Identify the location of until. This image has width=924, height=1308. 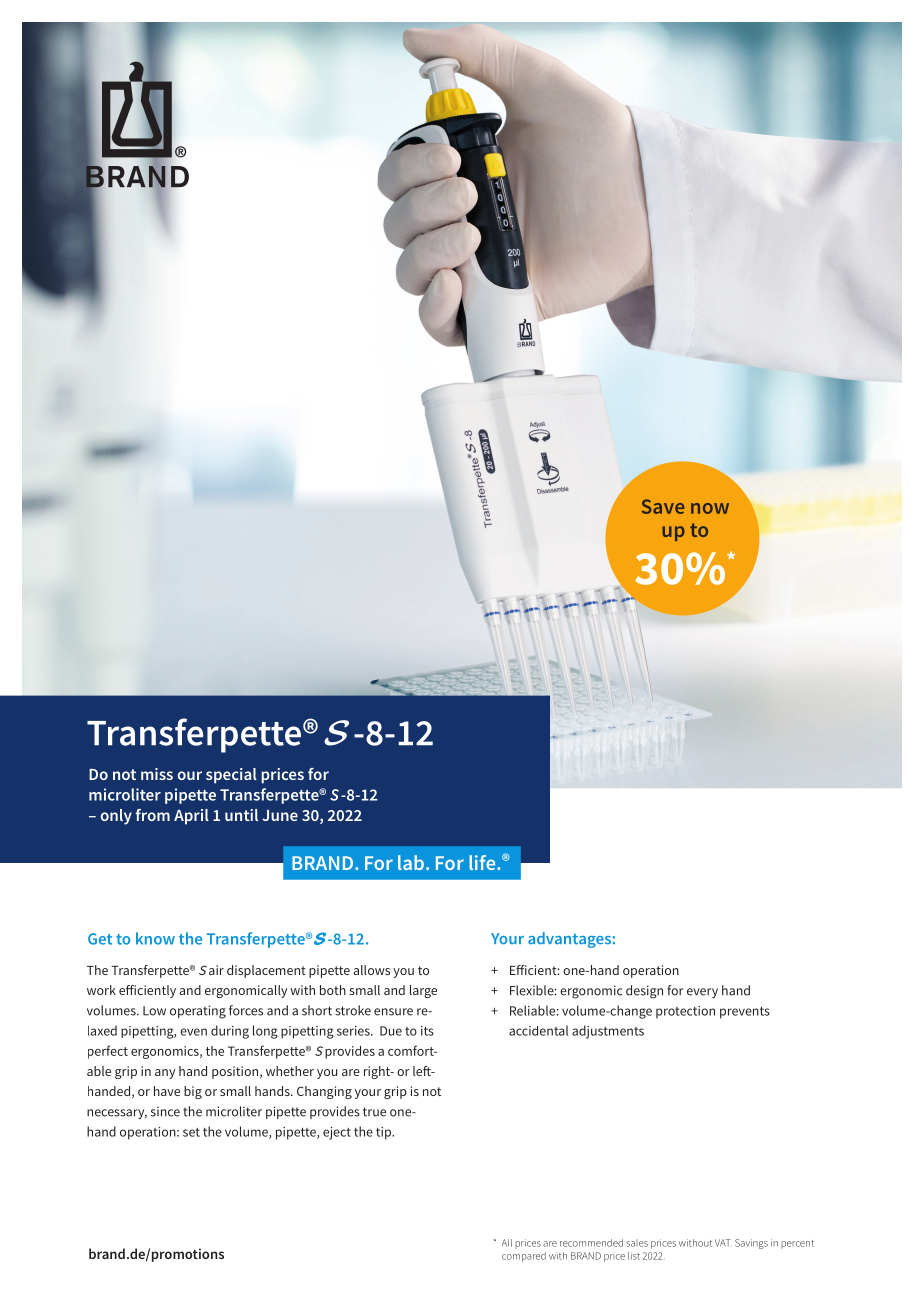
(241, 815).
